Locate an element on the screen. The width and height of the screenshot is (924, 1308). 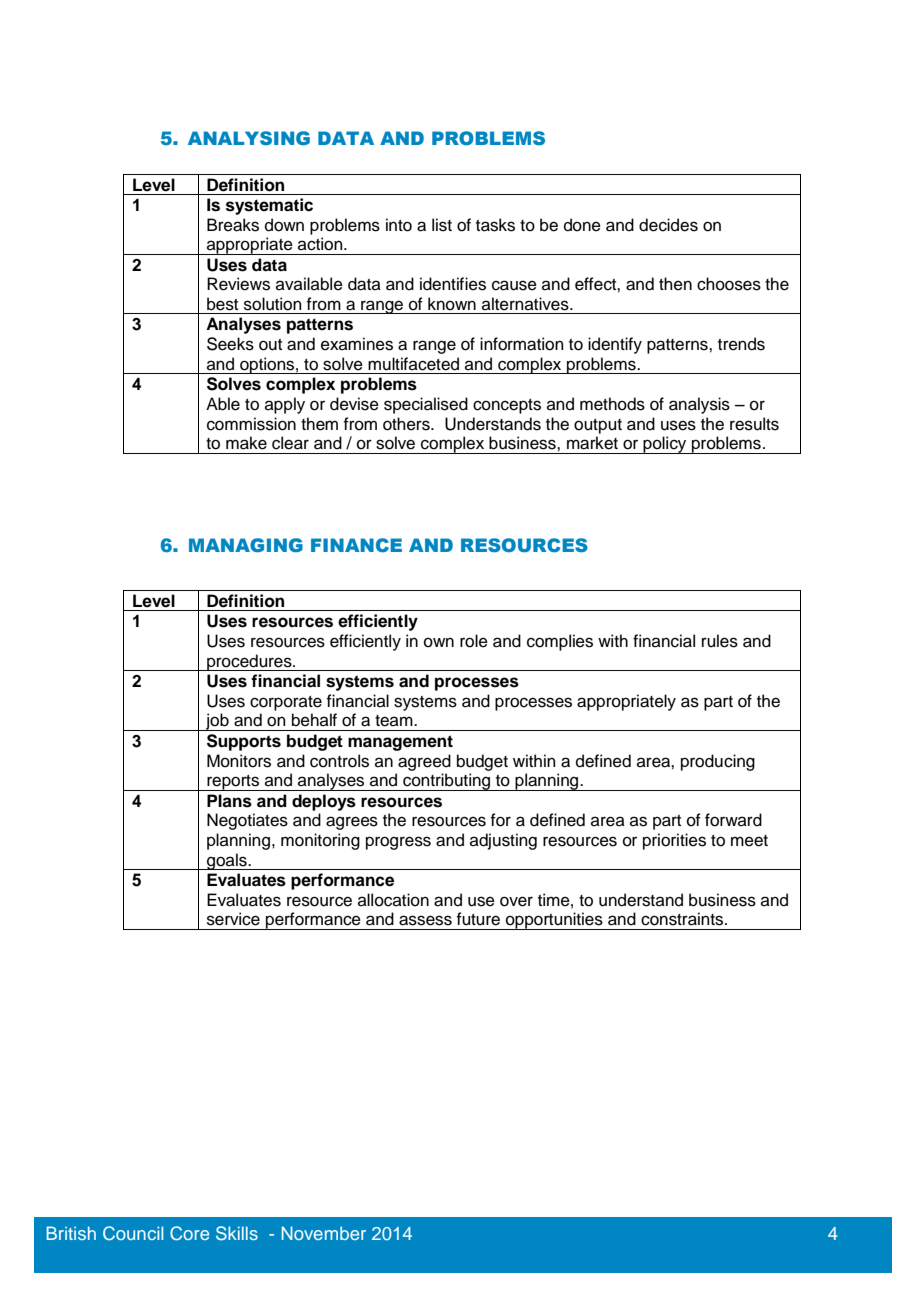
tasks is located at coordinates (495, 225).
